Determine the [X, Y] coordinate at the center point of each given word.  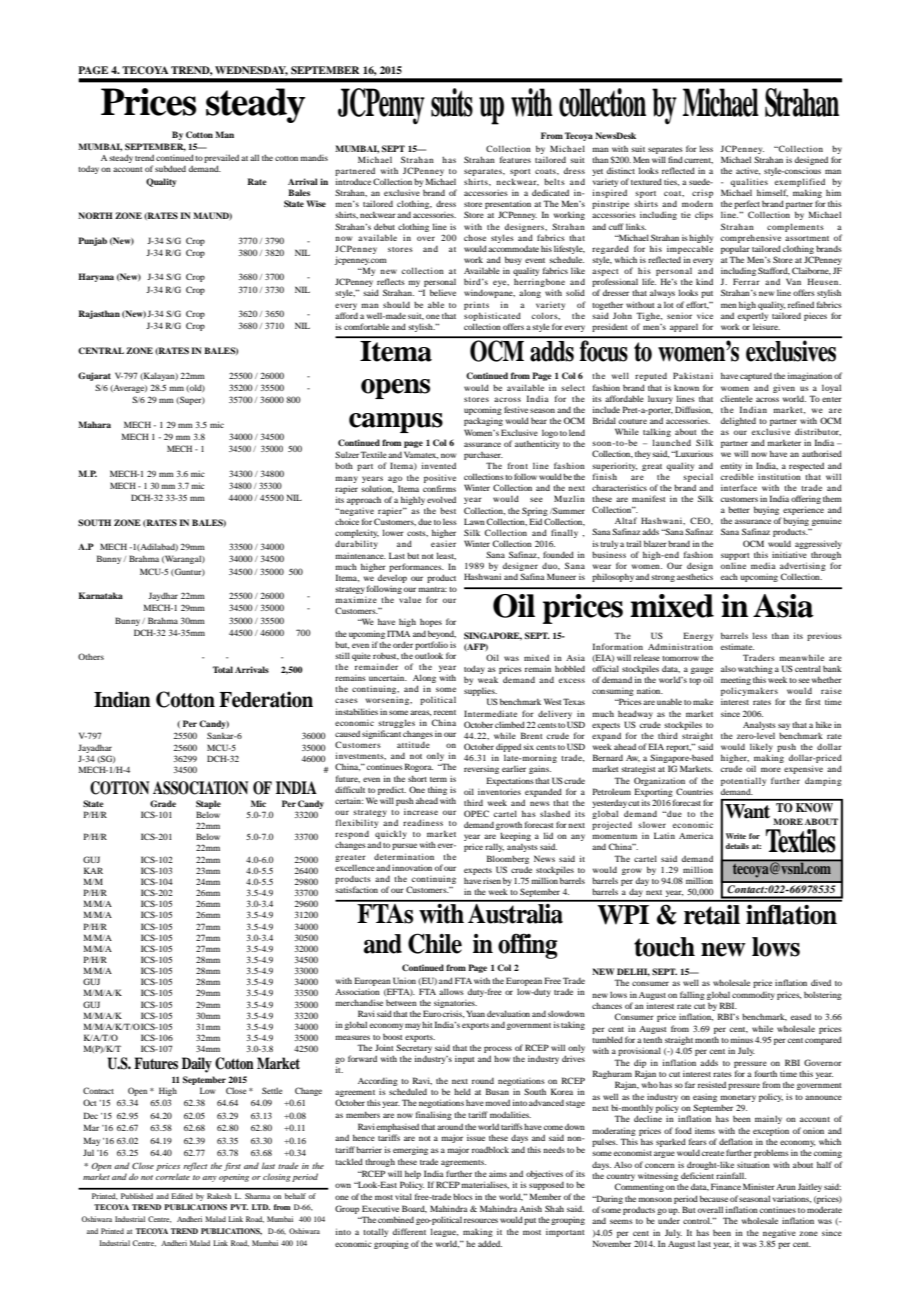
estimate [737, 647]
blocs [463, 1196]
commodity [753, 996]
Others [91, 656]
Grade [163, 803]
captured [756, 377]
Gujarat [94, 376]
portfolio [431, 645]
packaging [483, 422]
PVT [239, 1207]
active [748, 171]
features [515, 159]
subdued [170, 168]
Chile [435, 943]
